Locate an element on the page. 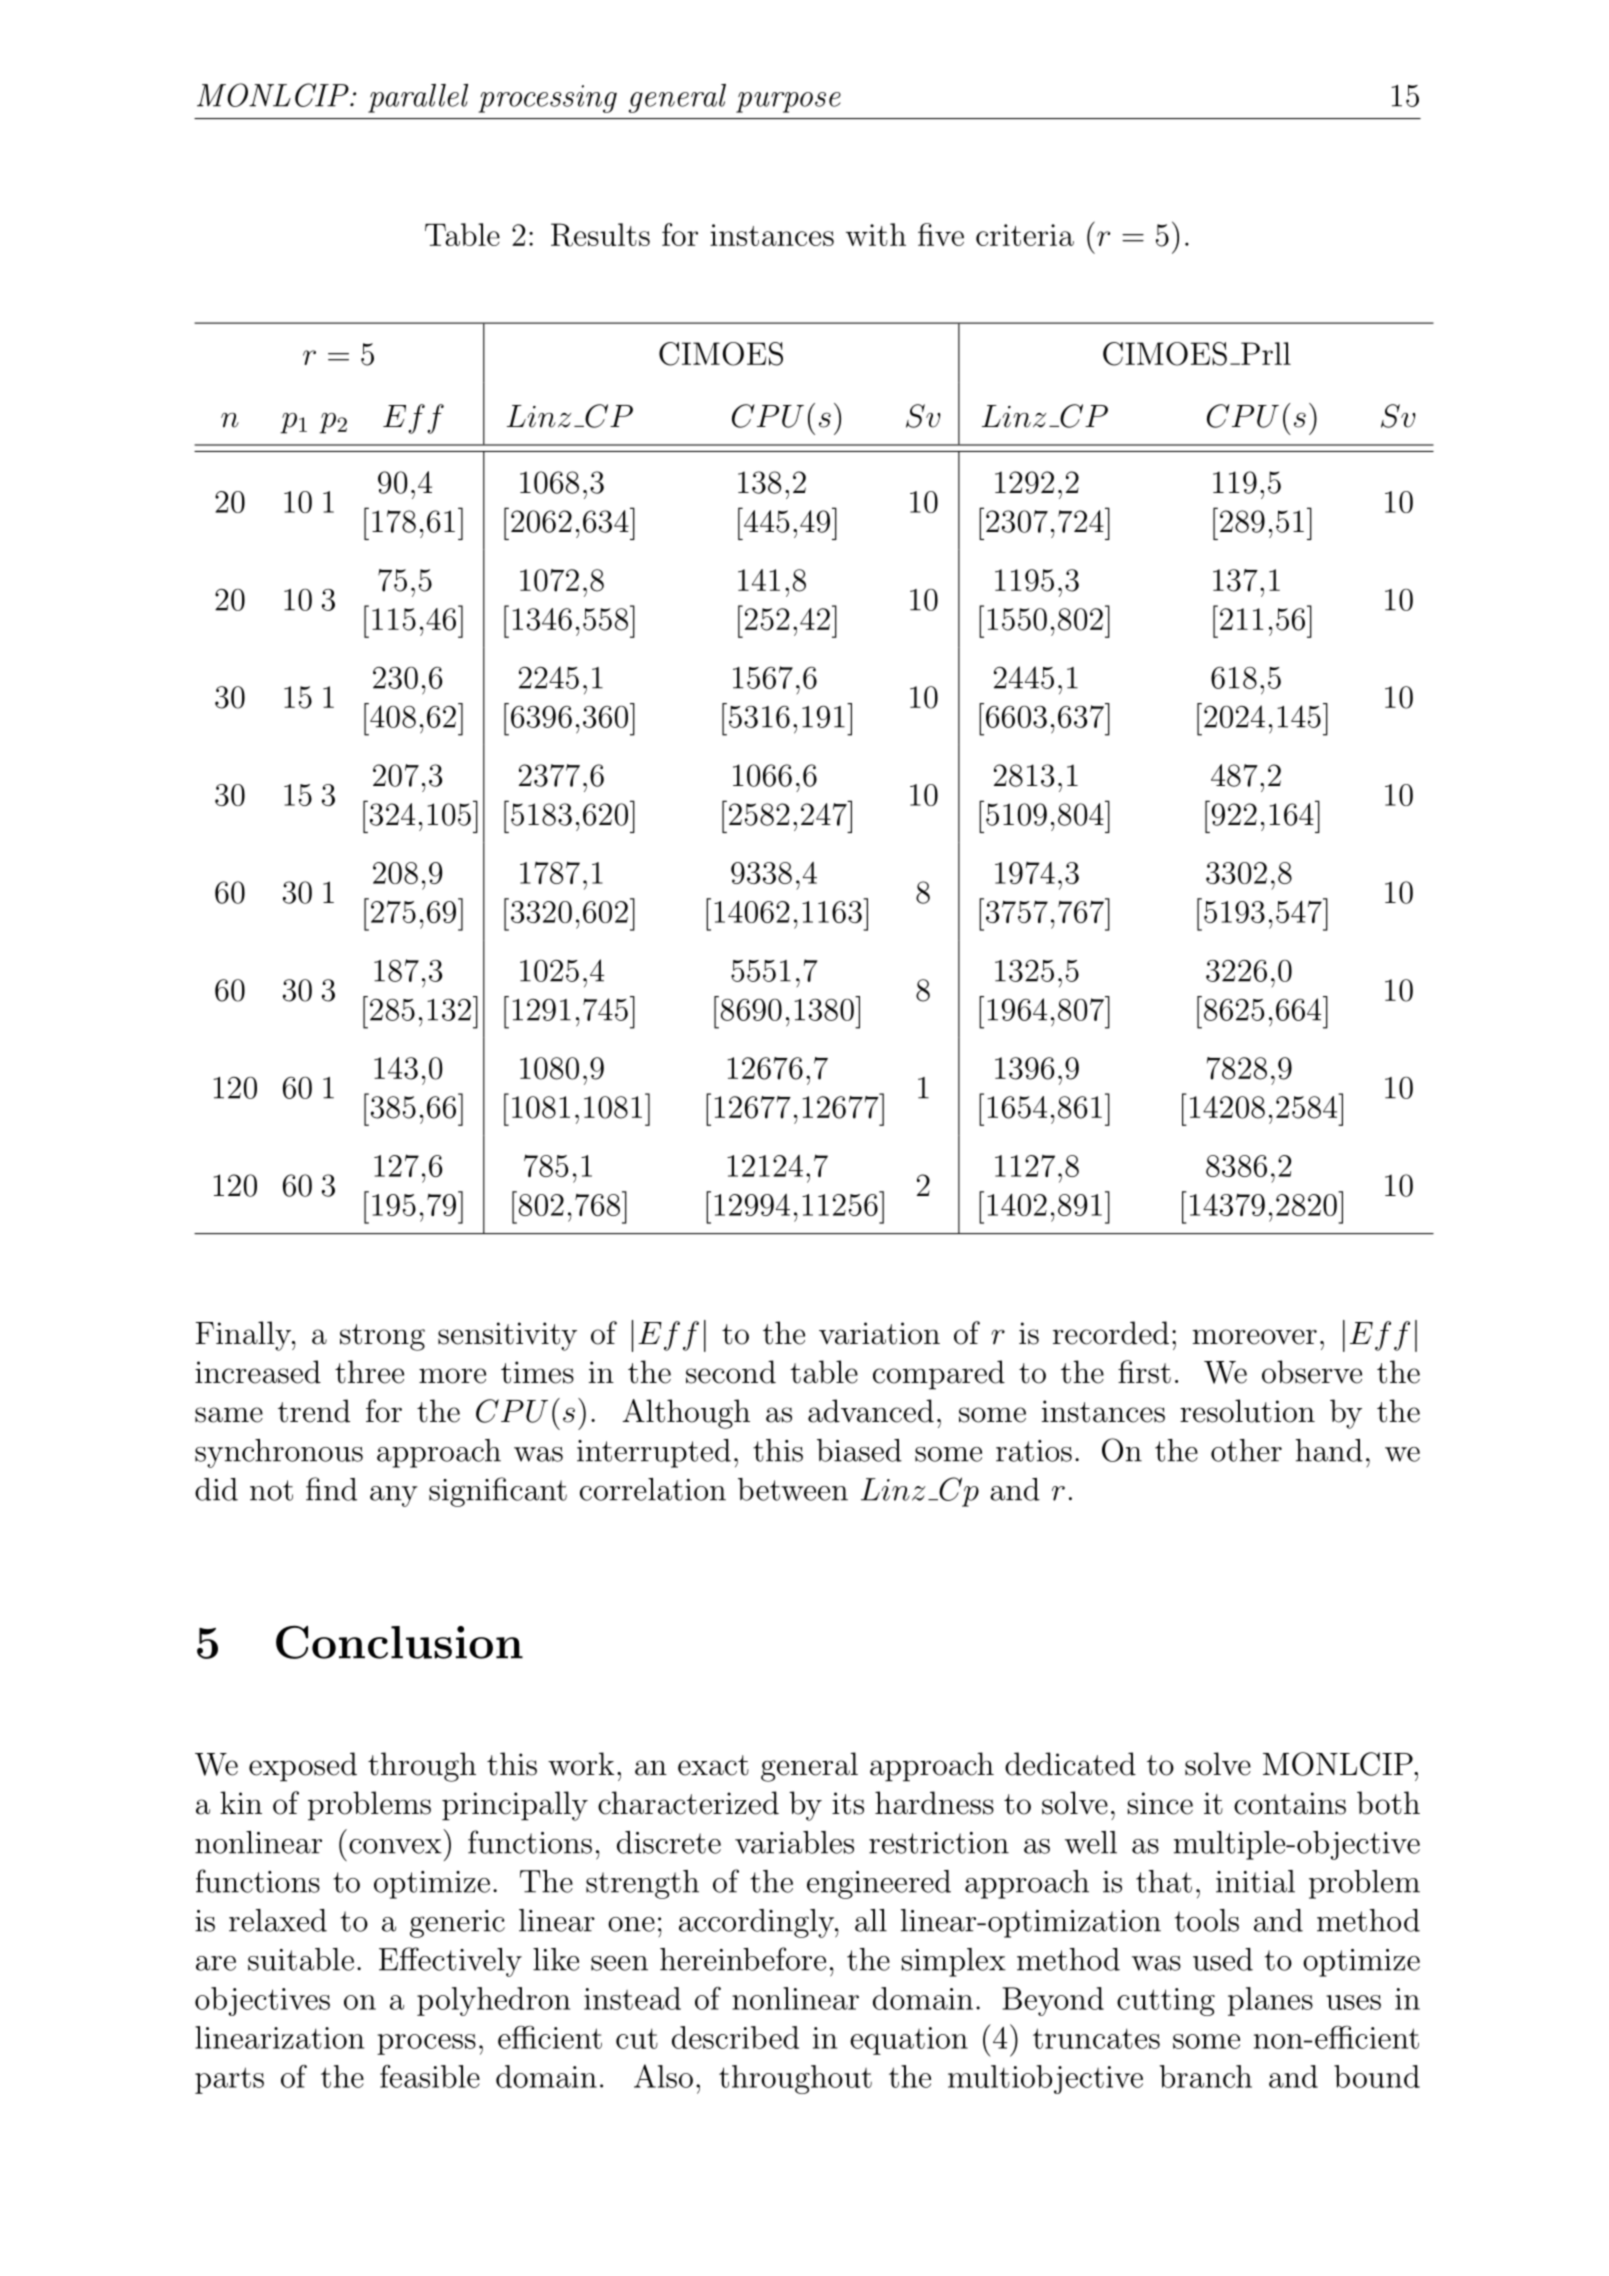 This document has height=2276, width=1609. strong is located at coordinates (382, 1337).
